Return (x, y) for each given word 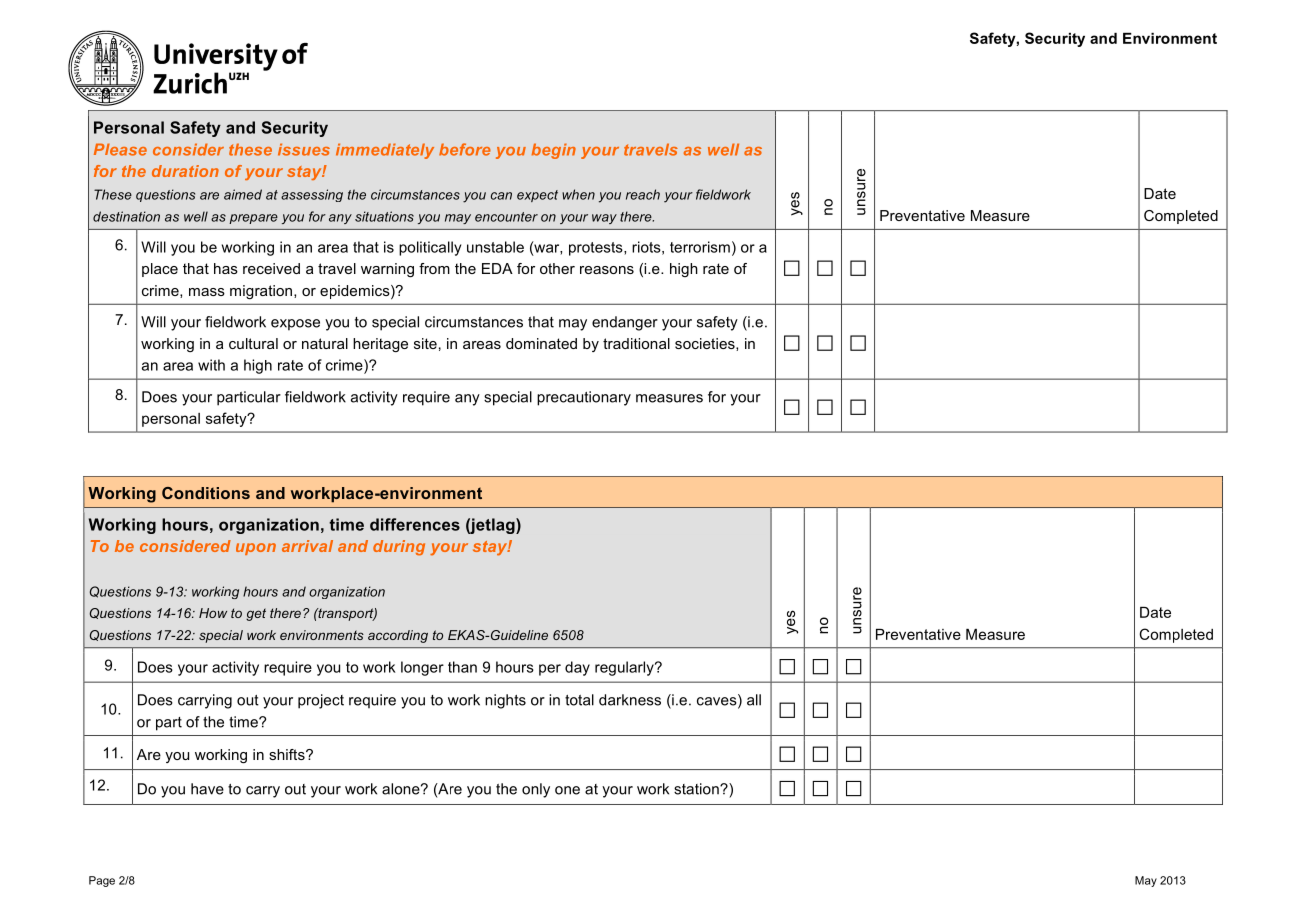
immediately (385, 151)
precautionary (584, 398)
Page (102, 881)
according (398, 636)
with (211, 365)
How (213, 613)
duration (185, 171)
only (536, 790)
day (577, 668)
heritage (380, 345)
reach (643, 194)
